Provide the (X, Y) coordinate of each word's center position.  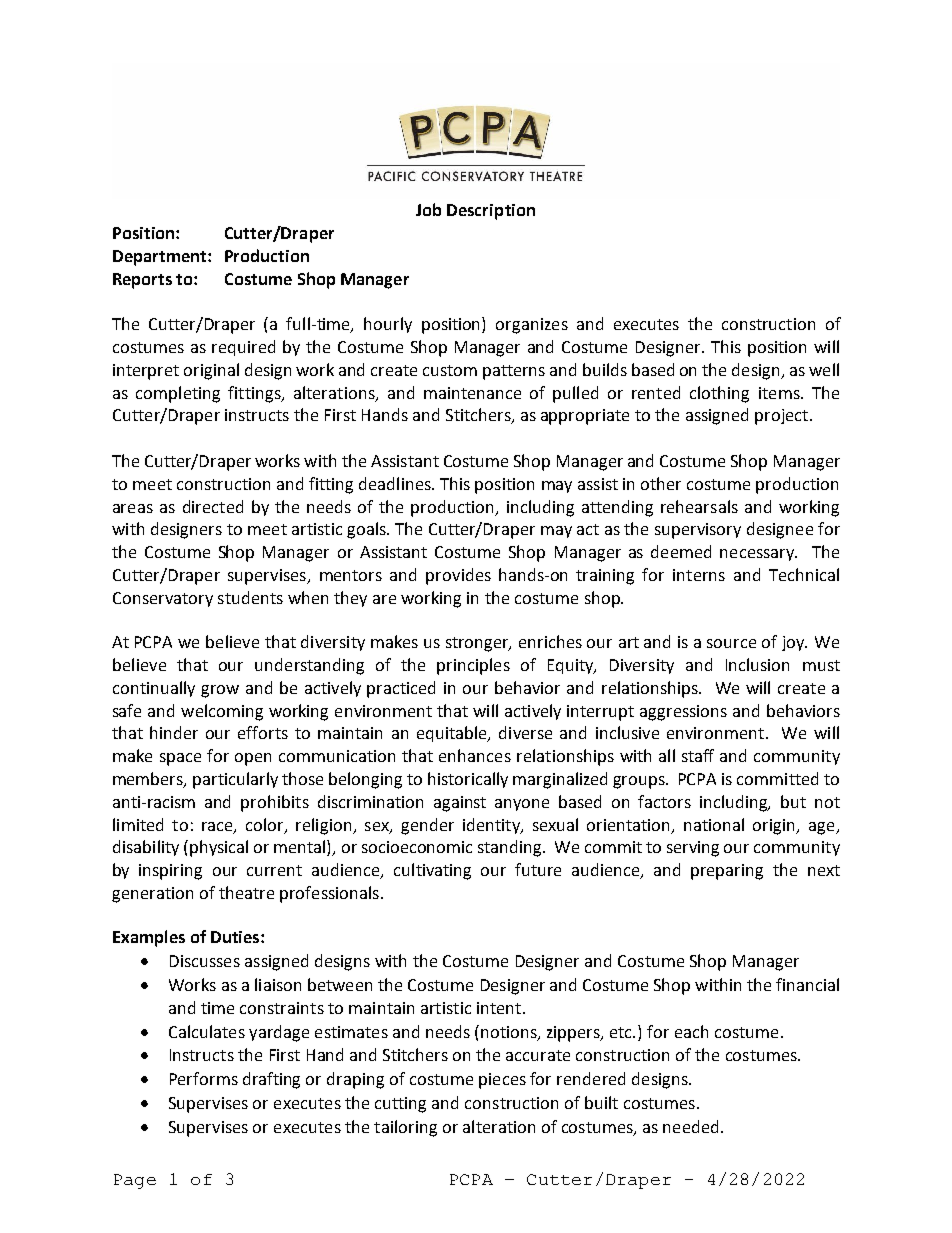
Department (161, 258)
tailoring (405, 1128)
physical (219, 848)
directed (213, 506)
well (824, 369)
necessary (758, 555)
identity (492, 826)
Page (135, 1181)
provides (458, 576)
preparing (727, 872)
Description (491, 212)
